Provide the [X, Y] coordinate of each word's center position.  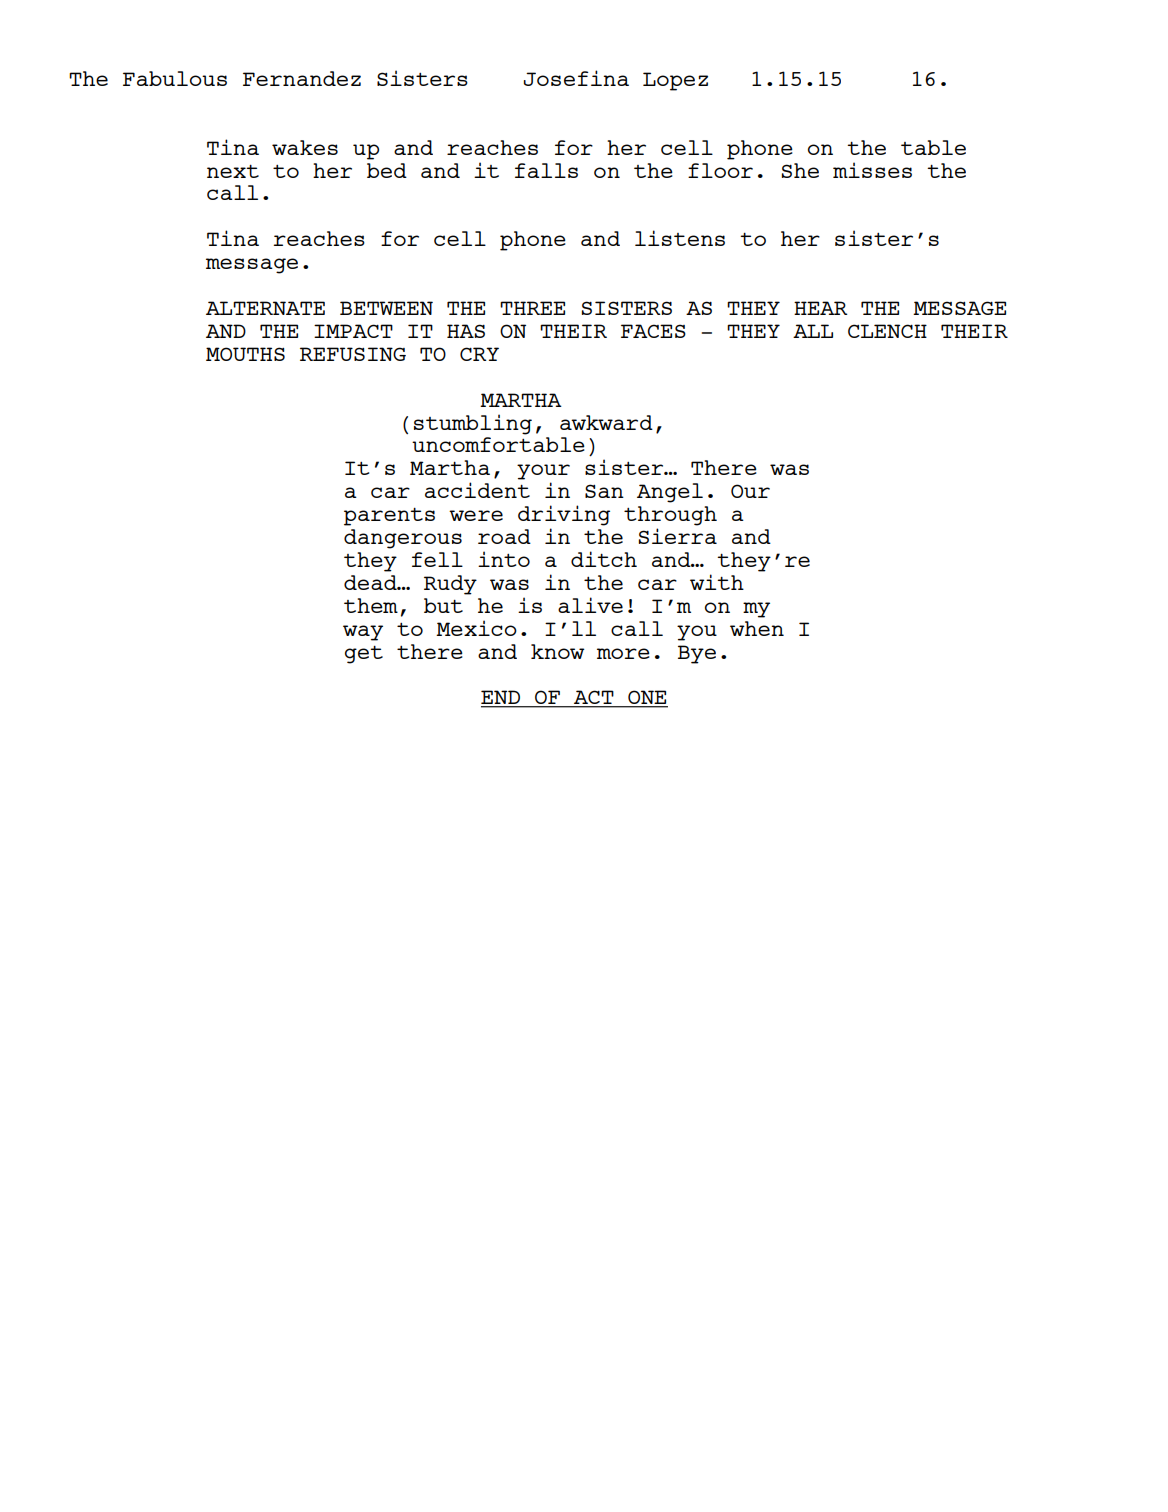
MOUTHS [245, 354]
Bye [697, 654]
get [364, 655]
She [800, 170]
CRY [479, 354]
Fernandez [302, 78]
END [502, 698]
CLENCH [887, 331]
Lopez [675, 81]
